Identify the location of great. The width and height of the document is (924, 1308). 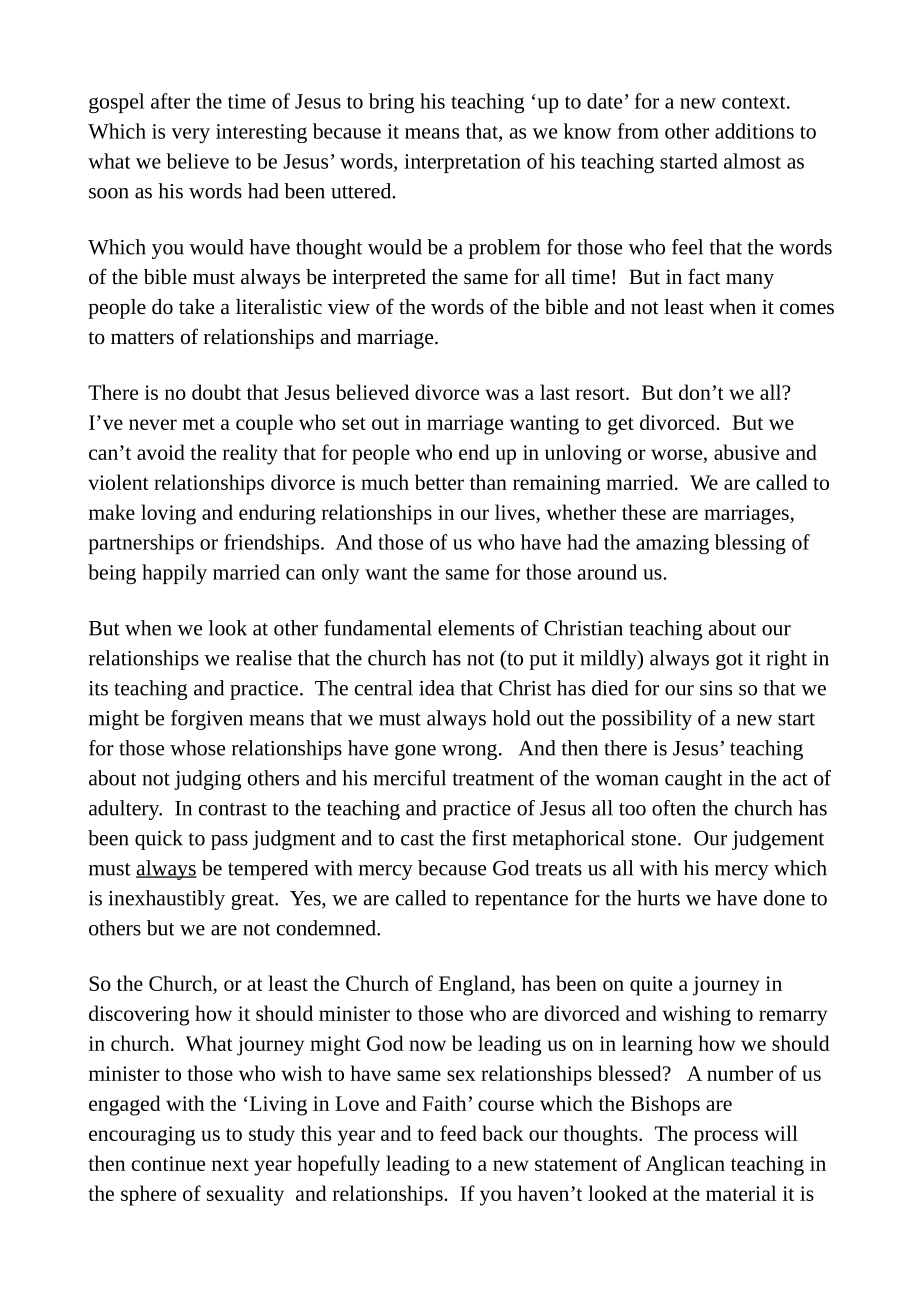
(253, 901).
